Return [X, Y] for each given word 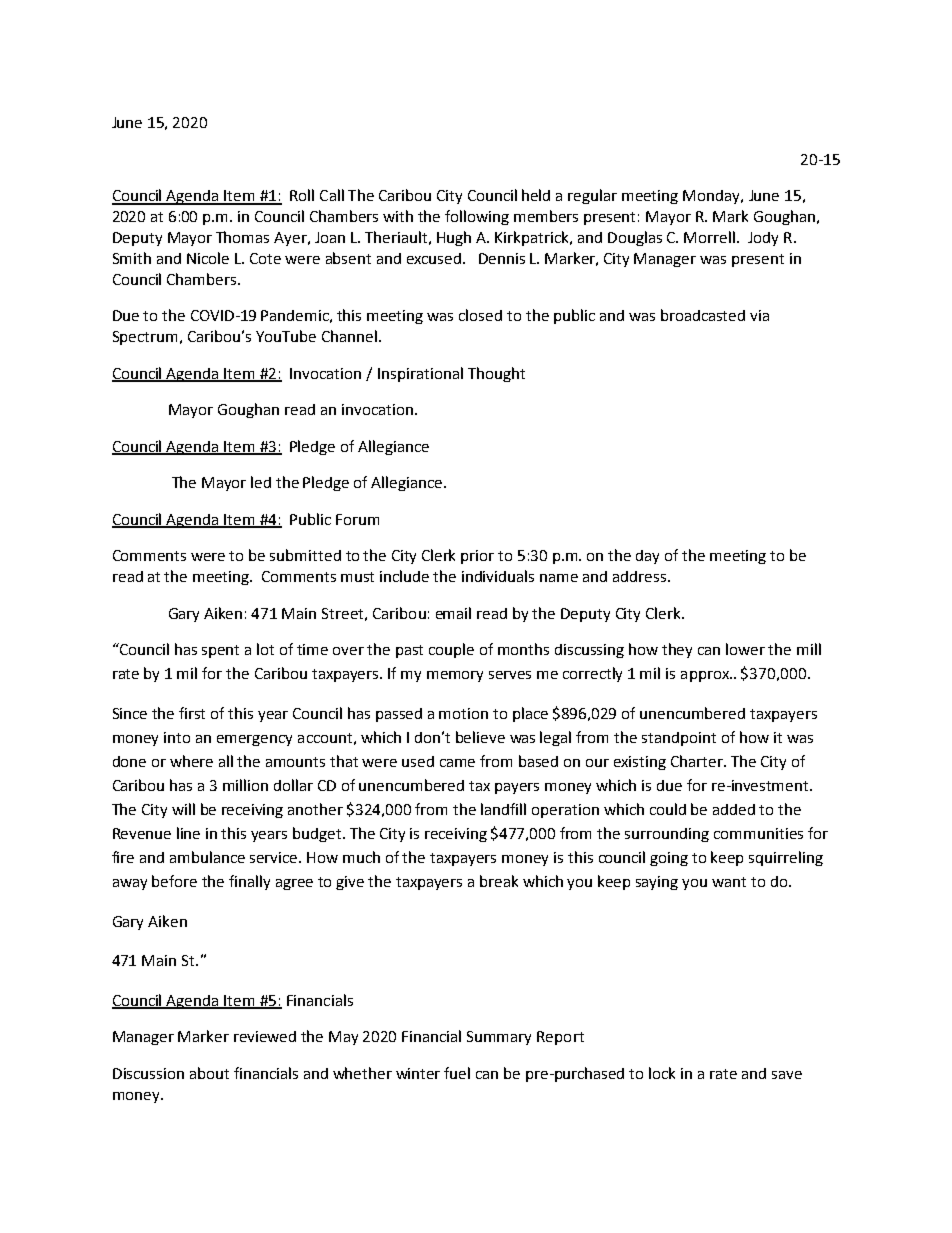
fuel [457, 1073]
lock [662, 1073]
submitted [305, 555]
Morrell [711, 237]
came [457, 763]
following [477, 217]
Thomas [242, 237]
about [209, 1073]
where [191, 761]
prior [477, 557]
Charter [698, 761]
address [641, 576]
